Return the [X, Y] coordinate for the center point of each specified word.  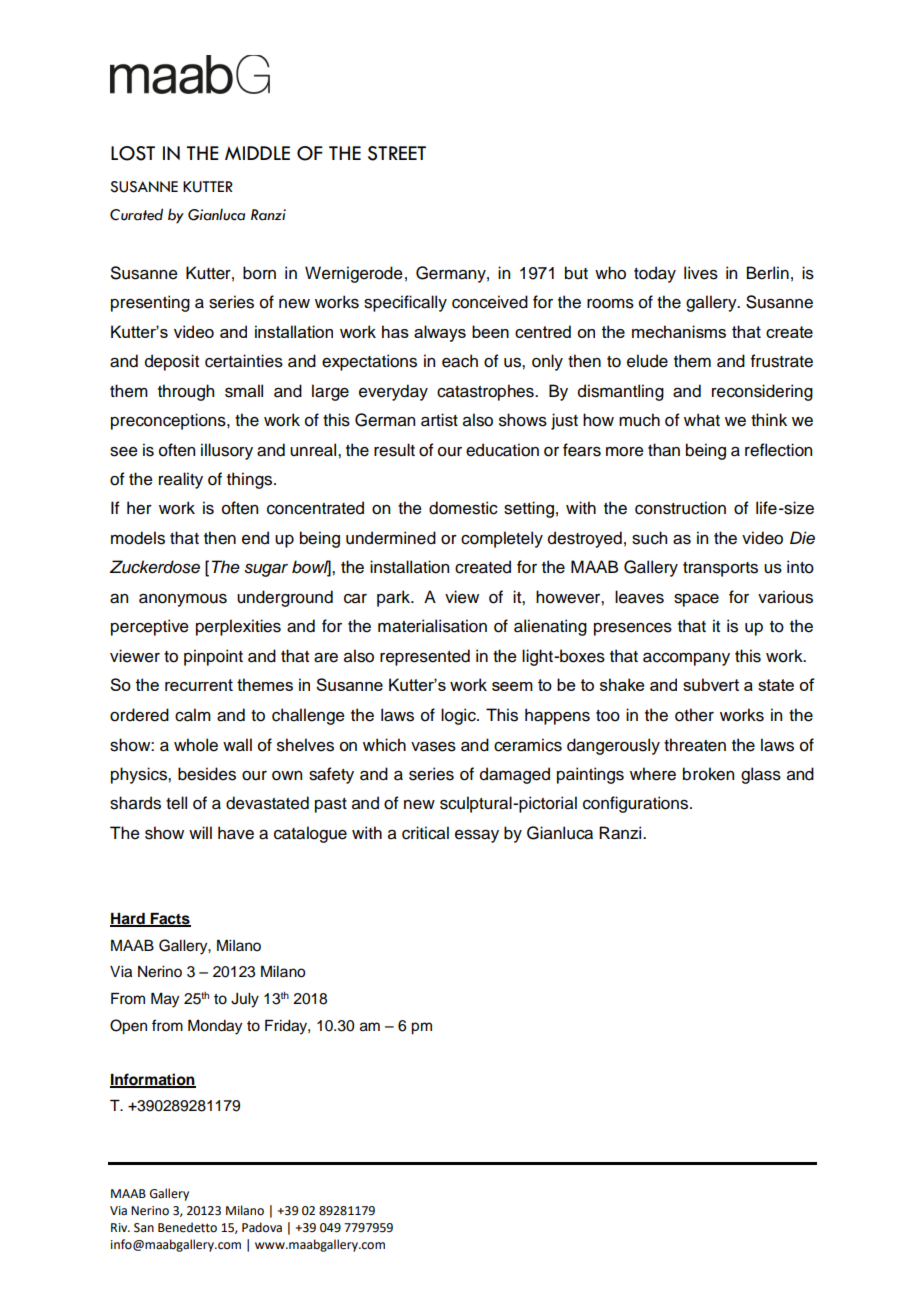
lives [701, 273]
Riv [120, 1227]
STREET [397, 153]
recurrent [199, 685]
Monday [215, 1027]
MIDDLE [257, 153]
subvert [711, 684]
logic [459, 716]
